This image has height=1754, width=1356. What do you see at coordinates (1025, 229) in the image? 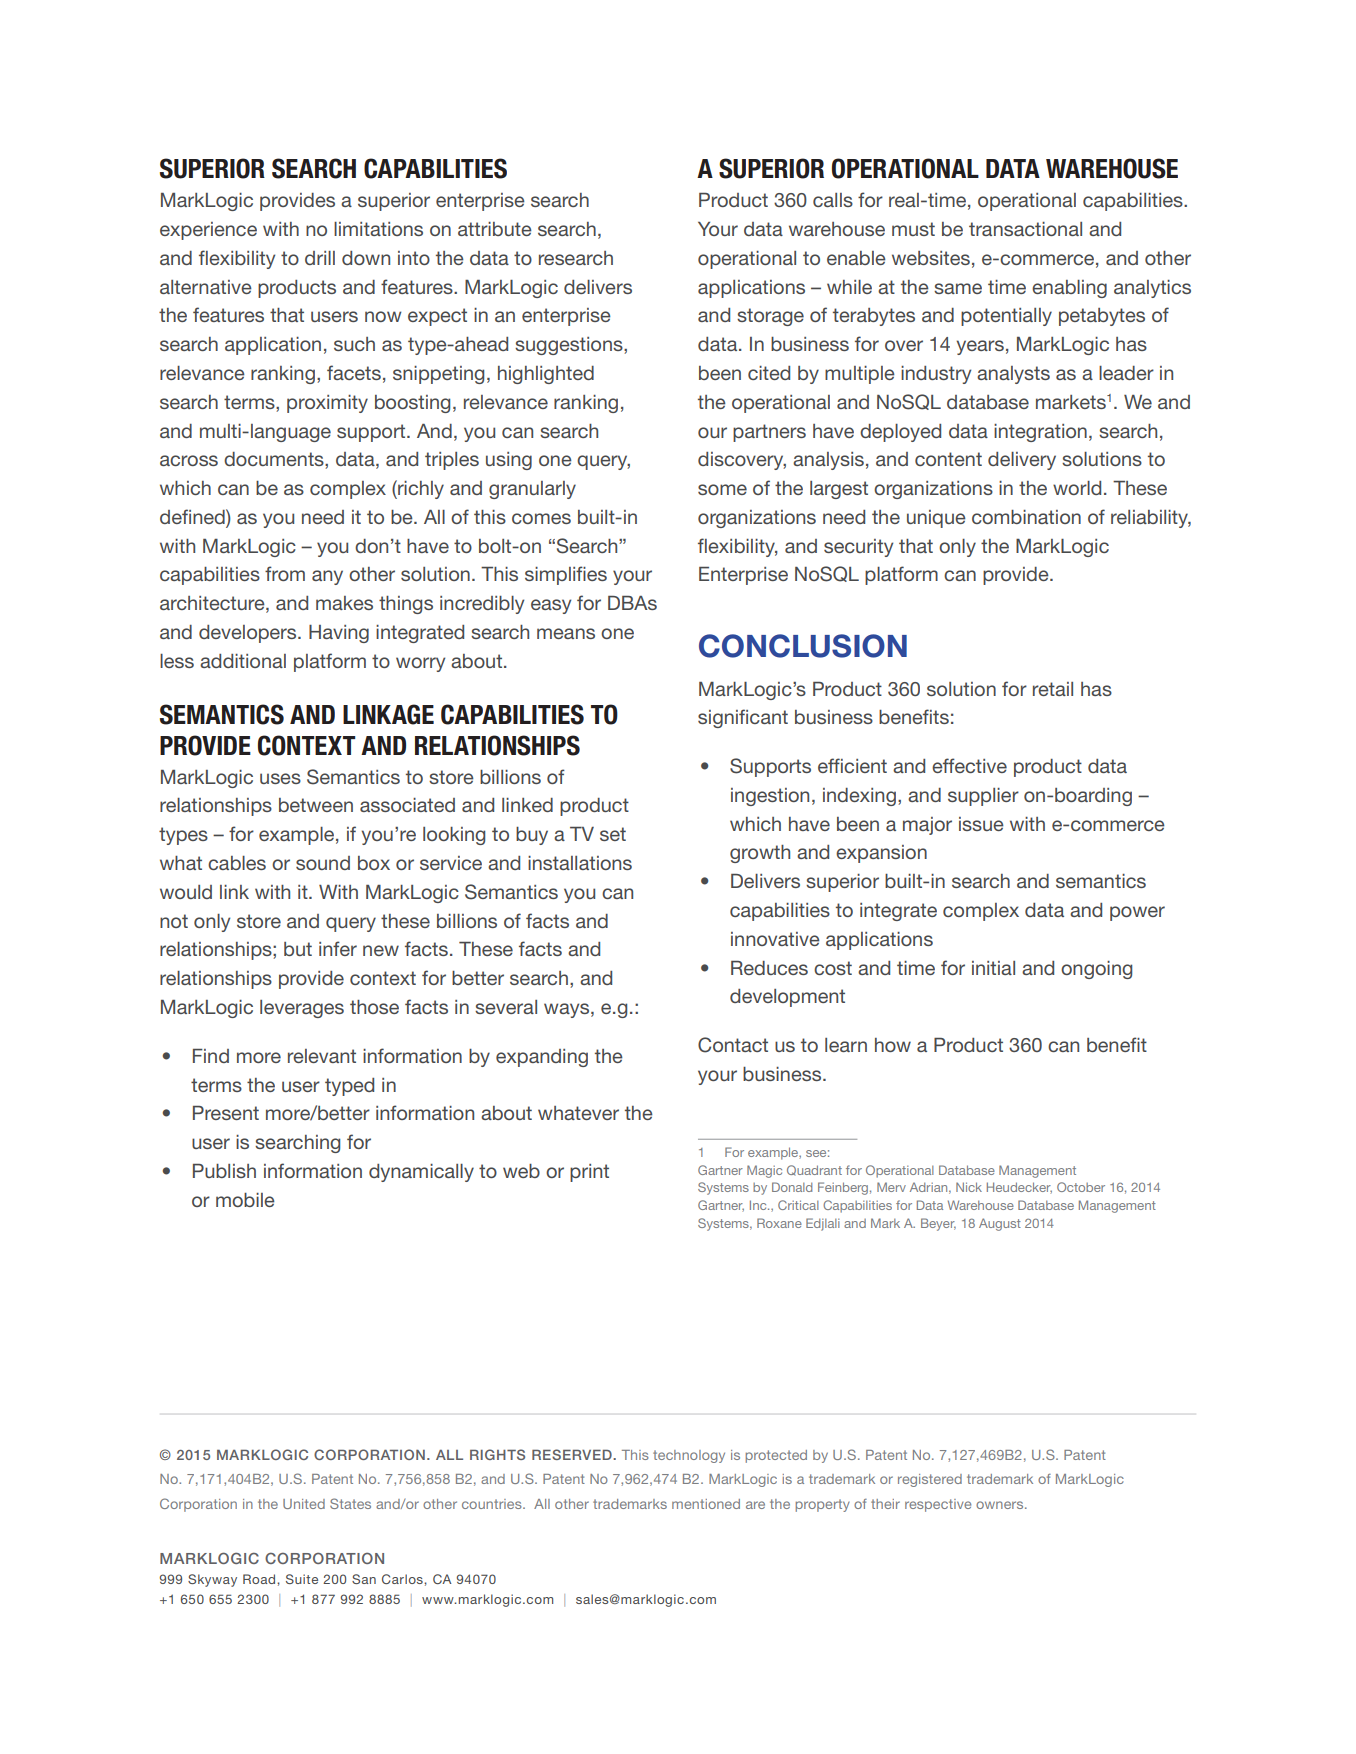
I see `transactional` at bounding box center [1025, 229].
